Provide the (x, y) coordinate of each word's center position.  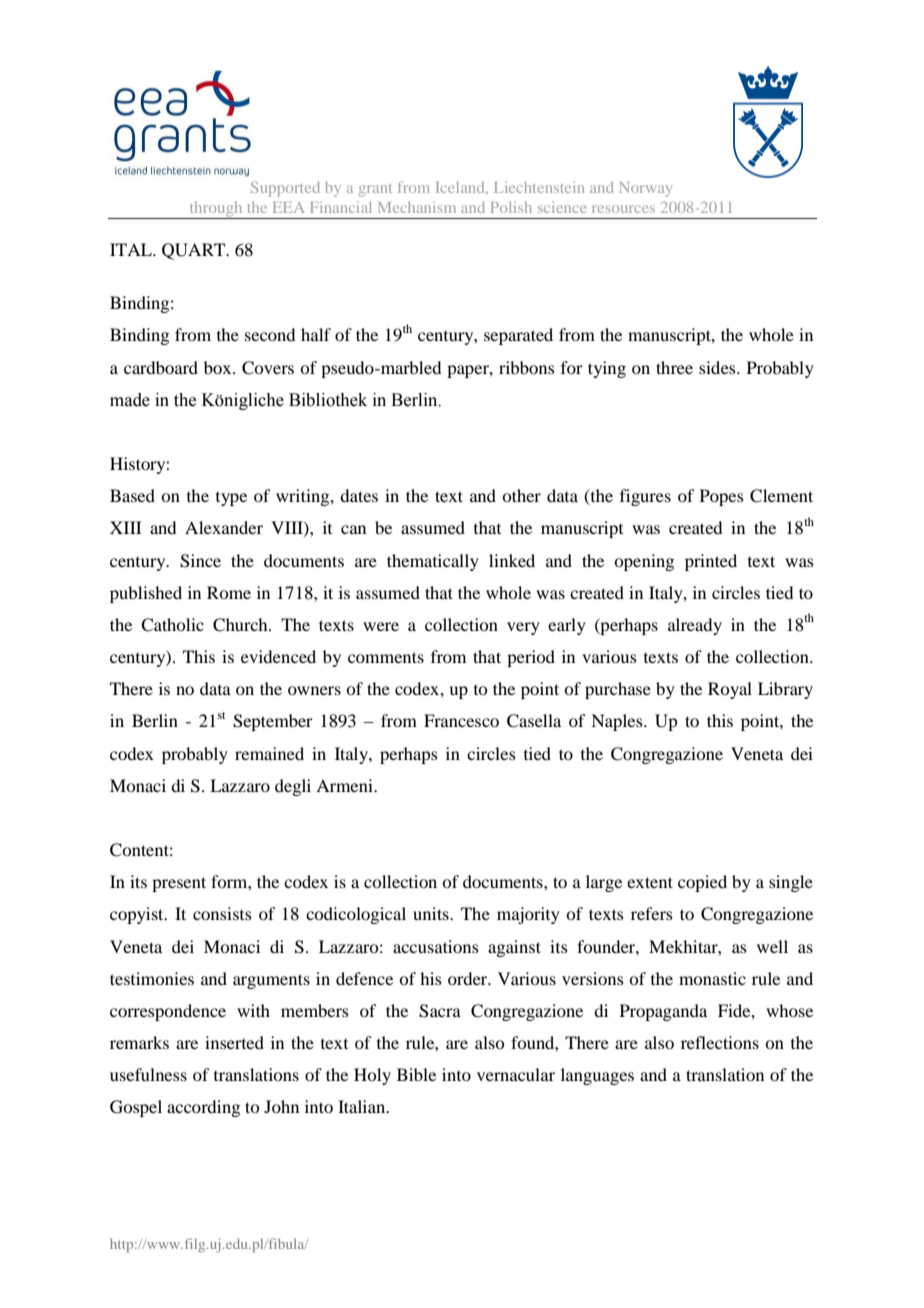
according (203, 1108)
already (695, 626)
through (216, 210)
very (523, 628)
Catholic (172, 625)
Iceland (461, 187)
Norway (645, 189)
